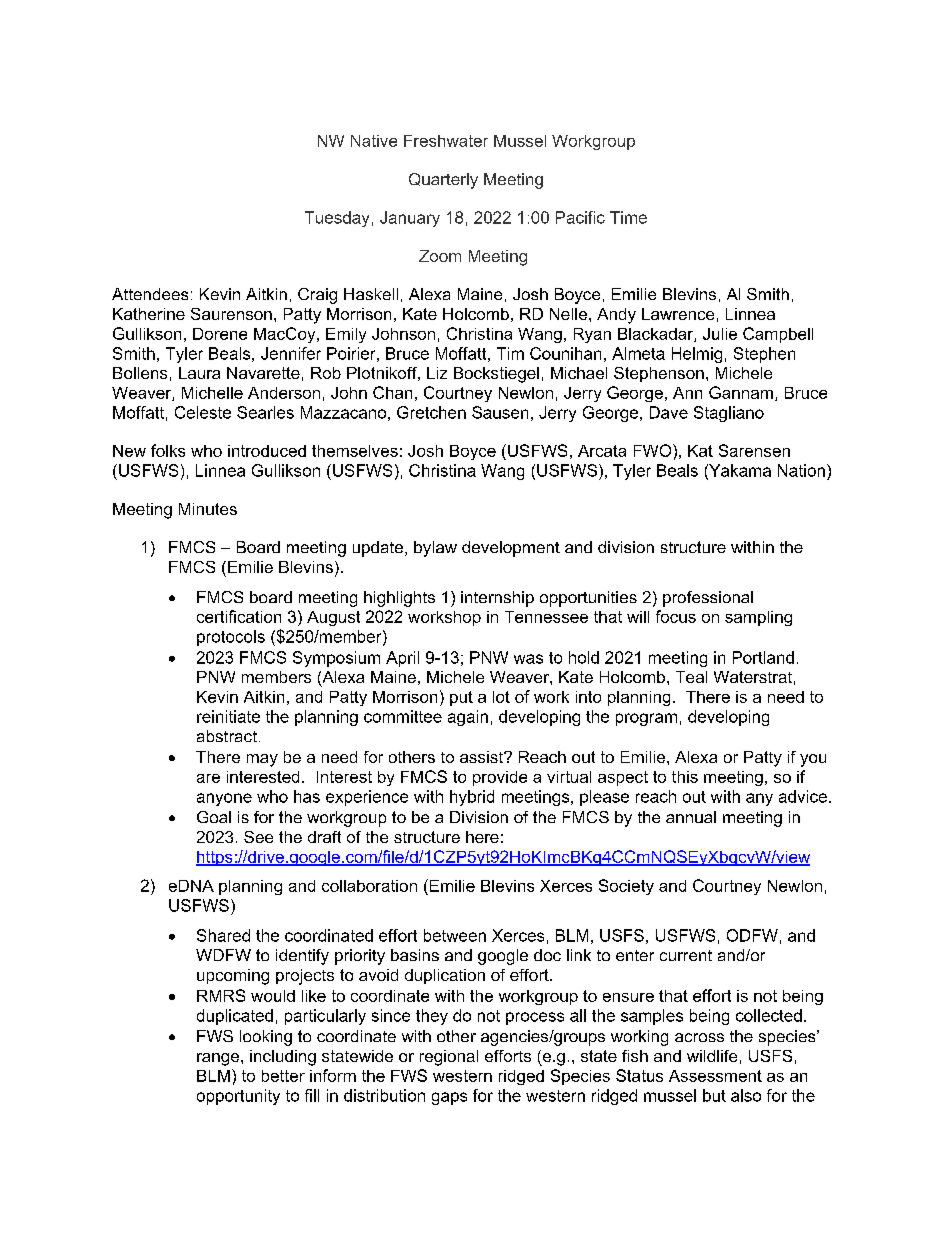  Describe the element at coordinates (262, 760) in the screenshot. I see `may` at that location.
